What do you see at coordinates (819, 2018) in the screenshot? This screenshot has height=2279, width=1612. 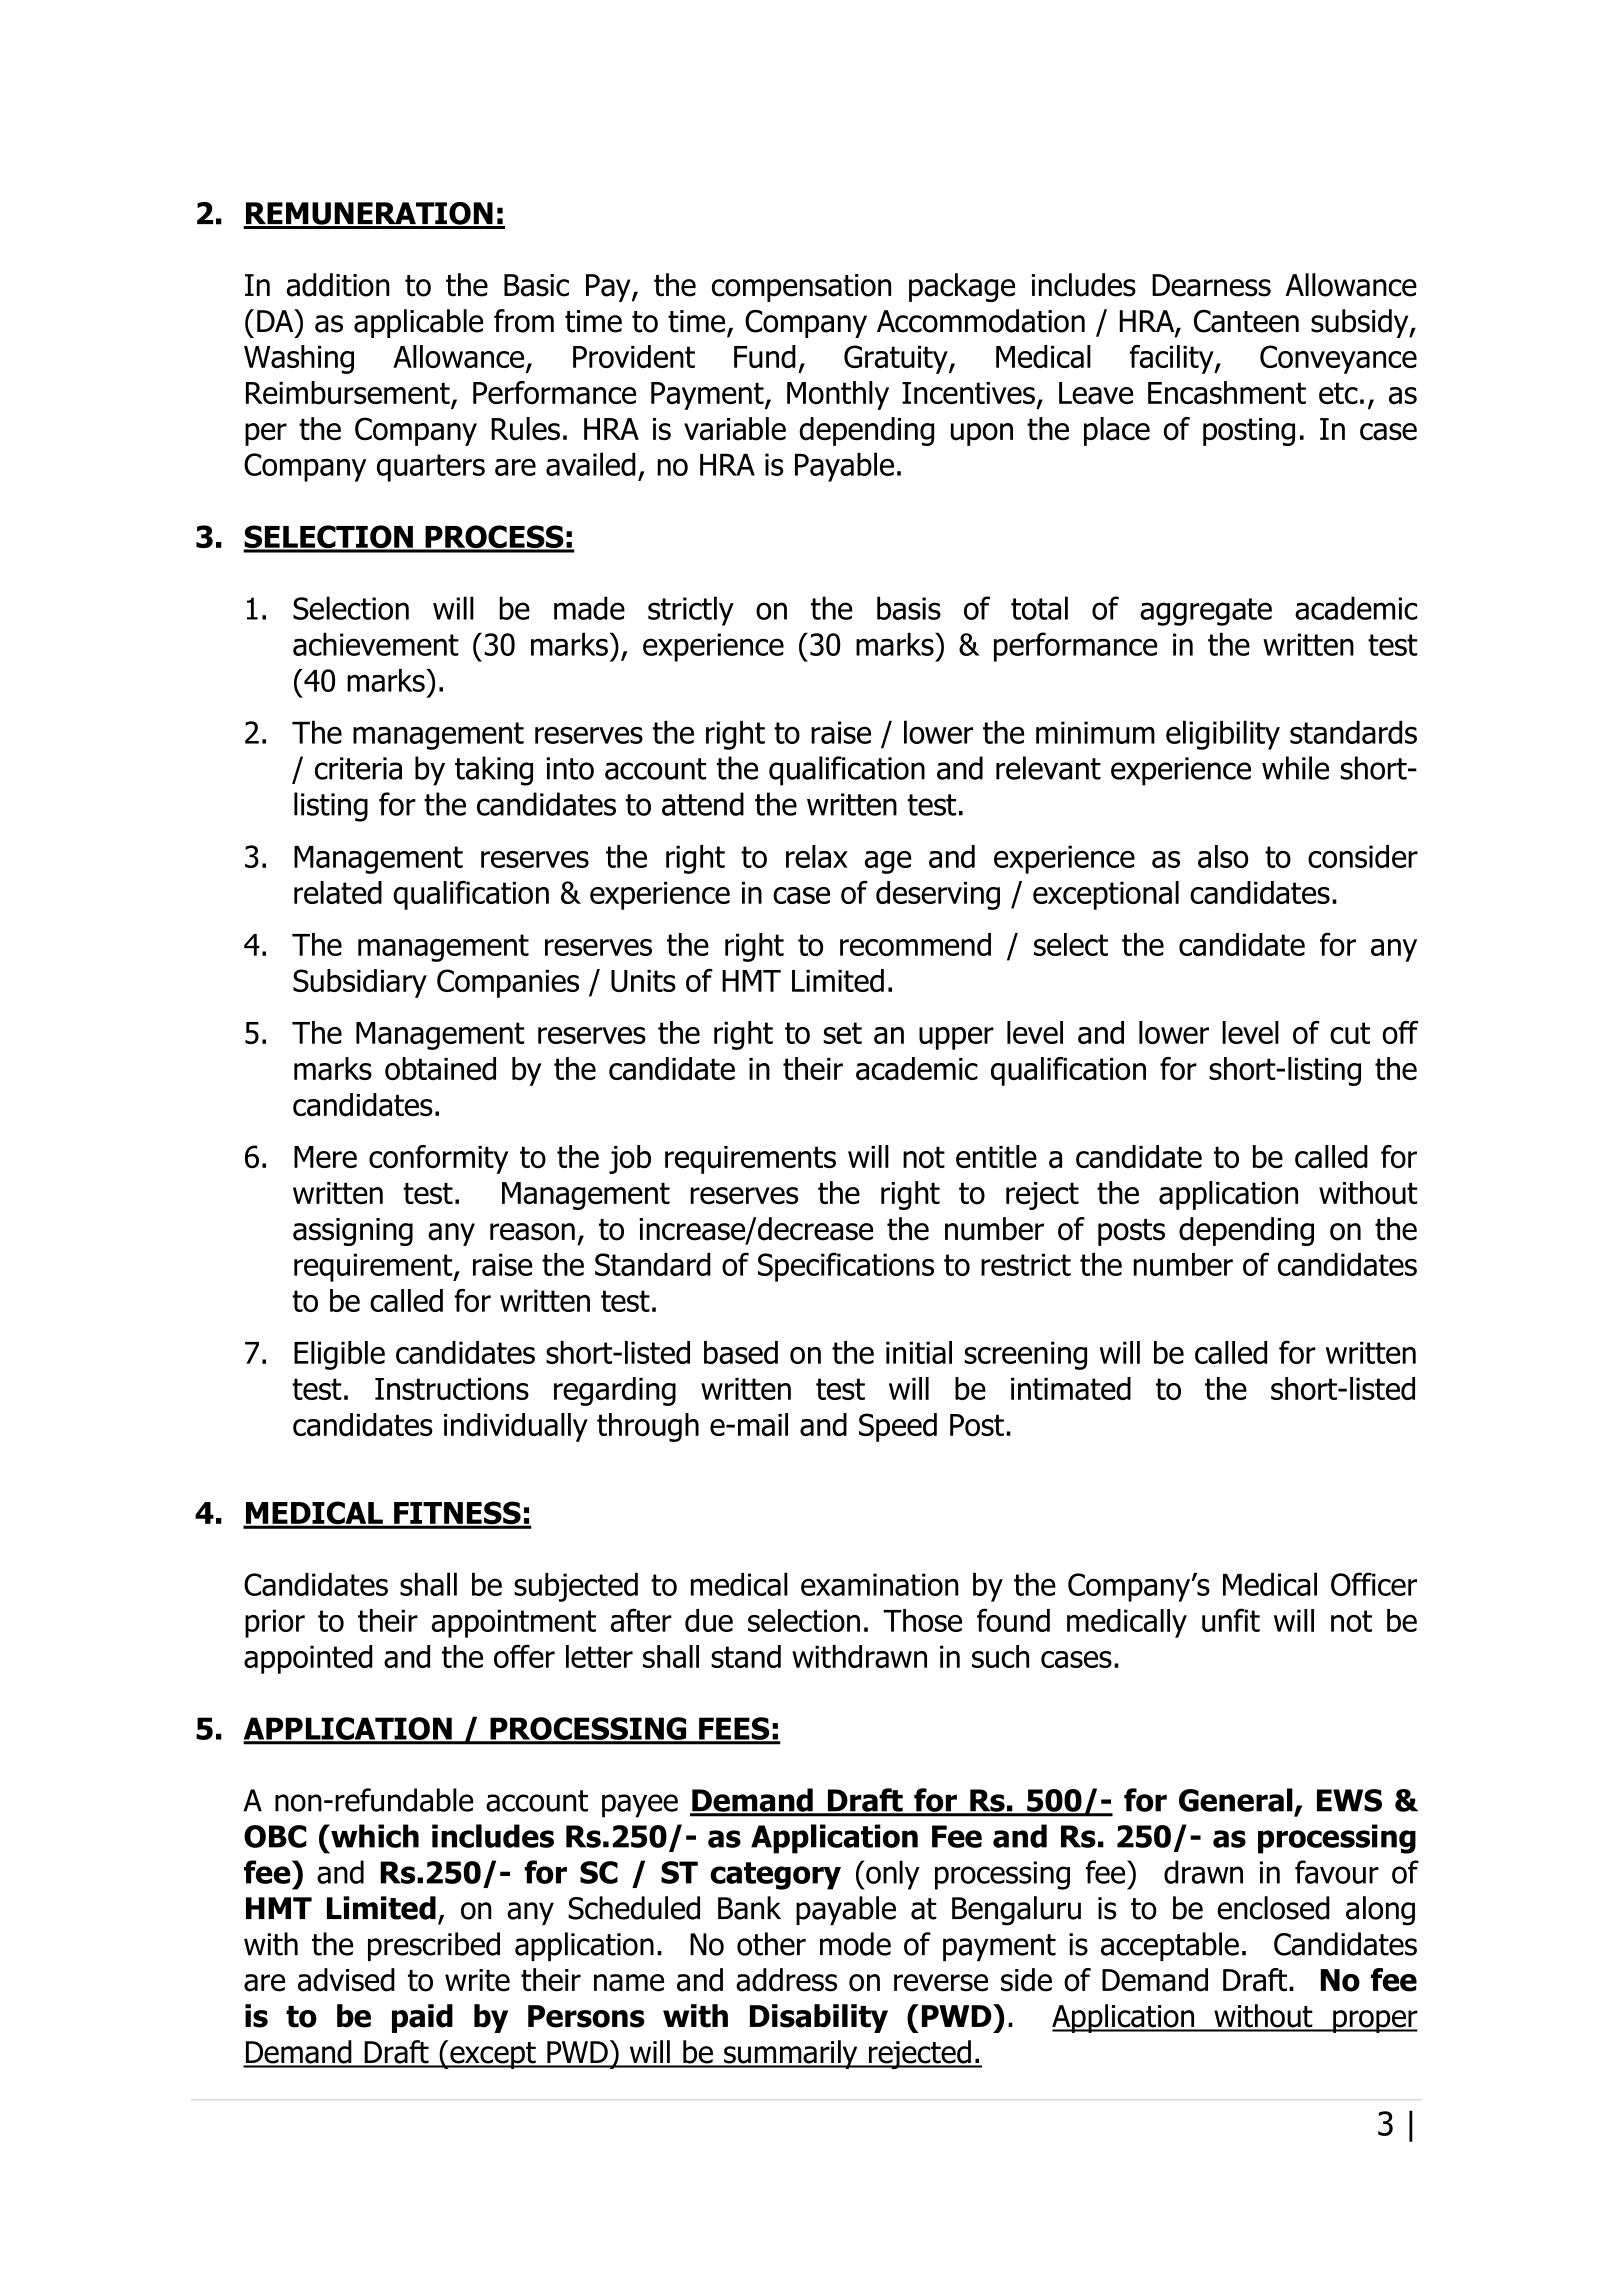 I see `Disability` at bounding box center [819, 2018].
